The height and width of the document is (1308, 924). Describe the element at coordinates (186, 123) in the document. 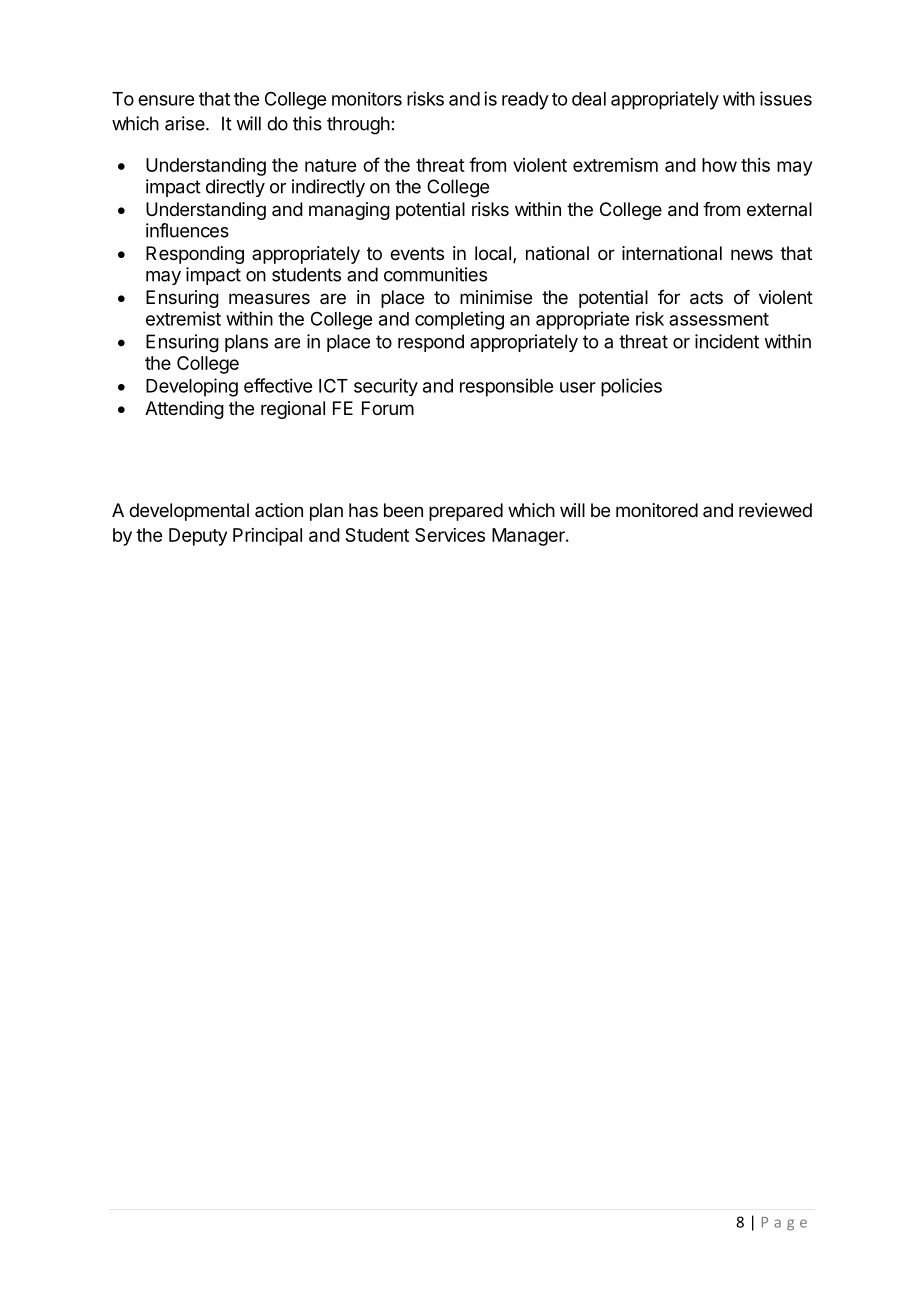

I see `arise` at that location.
